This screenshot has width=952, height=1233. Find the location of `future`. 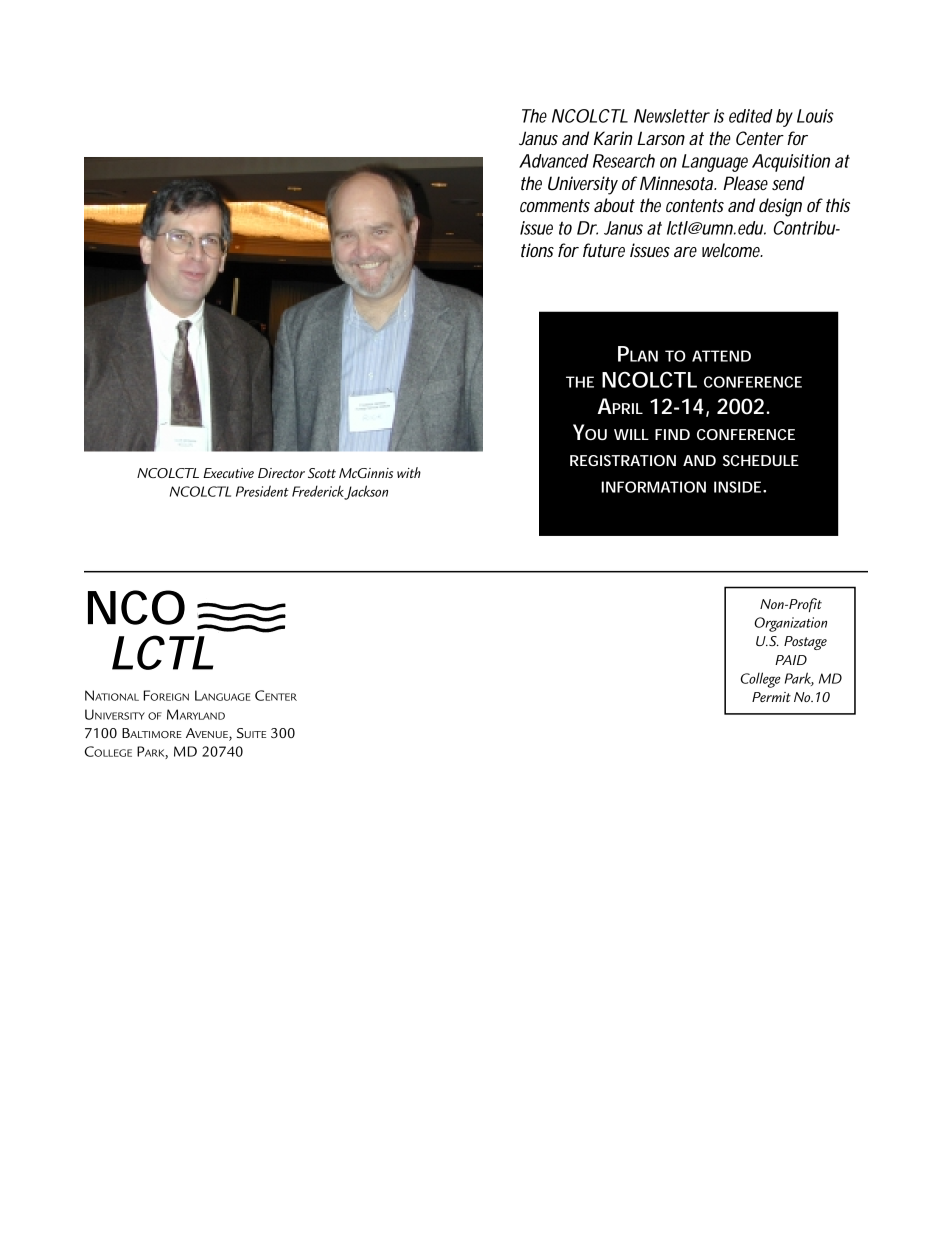

future is located at coordinates (604, 250).
